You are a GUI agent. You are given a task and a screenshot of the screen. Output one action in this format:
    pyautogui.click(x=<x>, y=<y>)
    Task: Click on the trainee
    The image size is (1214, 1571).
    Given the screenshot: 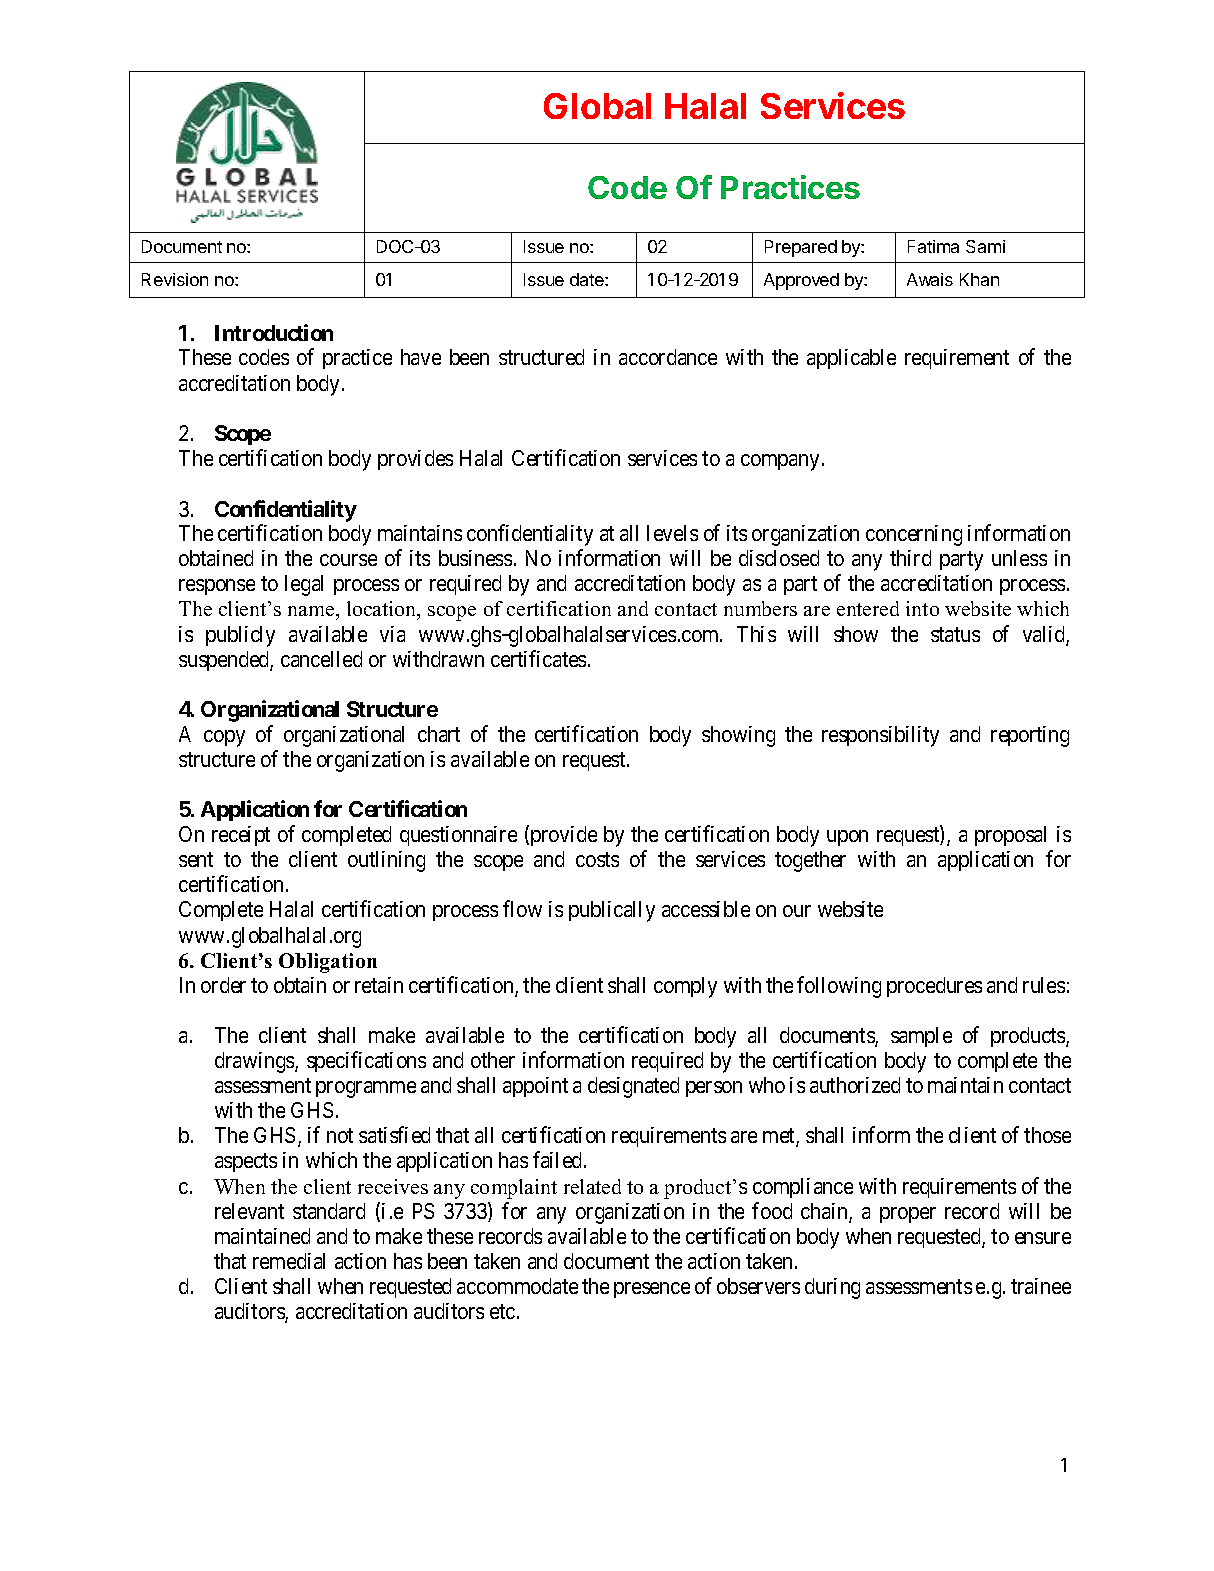 What is the action you would take?
    pyautogui.click(x=1041, y=1286)
